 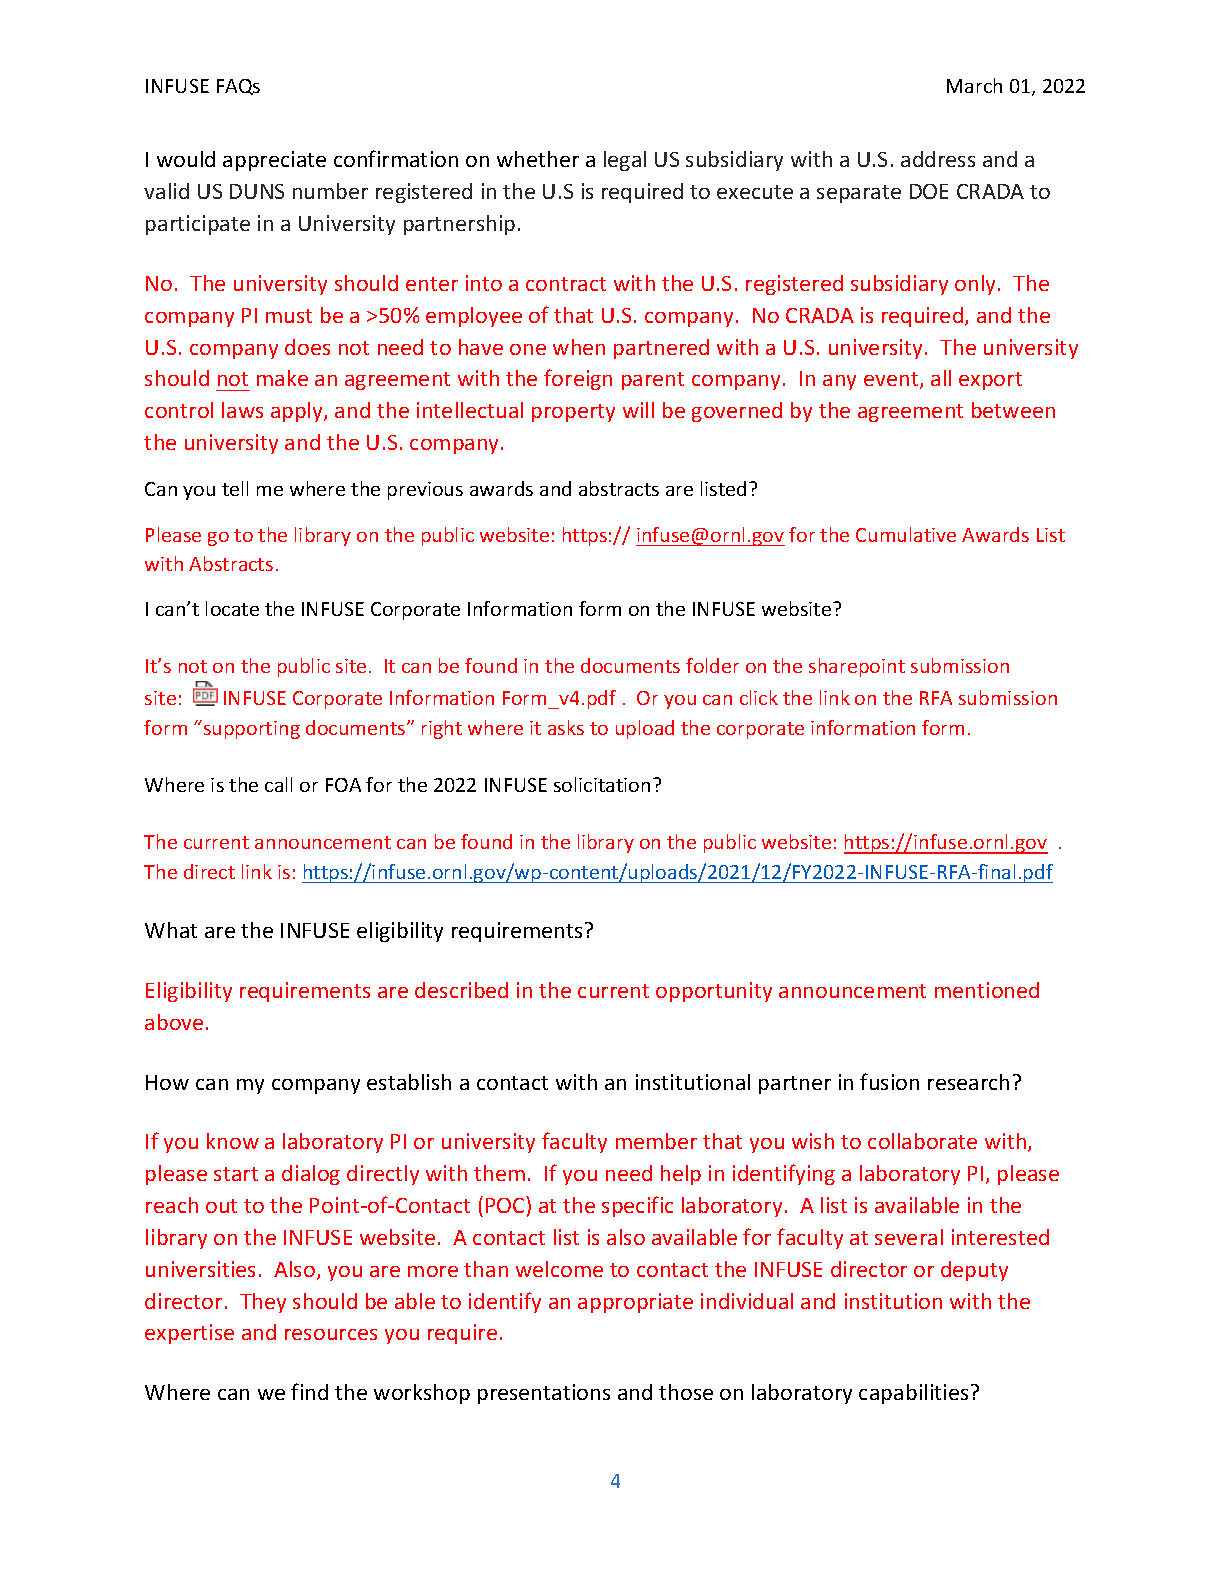 What do you see at coordinates (938, 159) in the screenshot?
I see `address` at bounding box center [938, 159].
